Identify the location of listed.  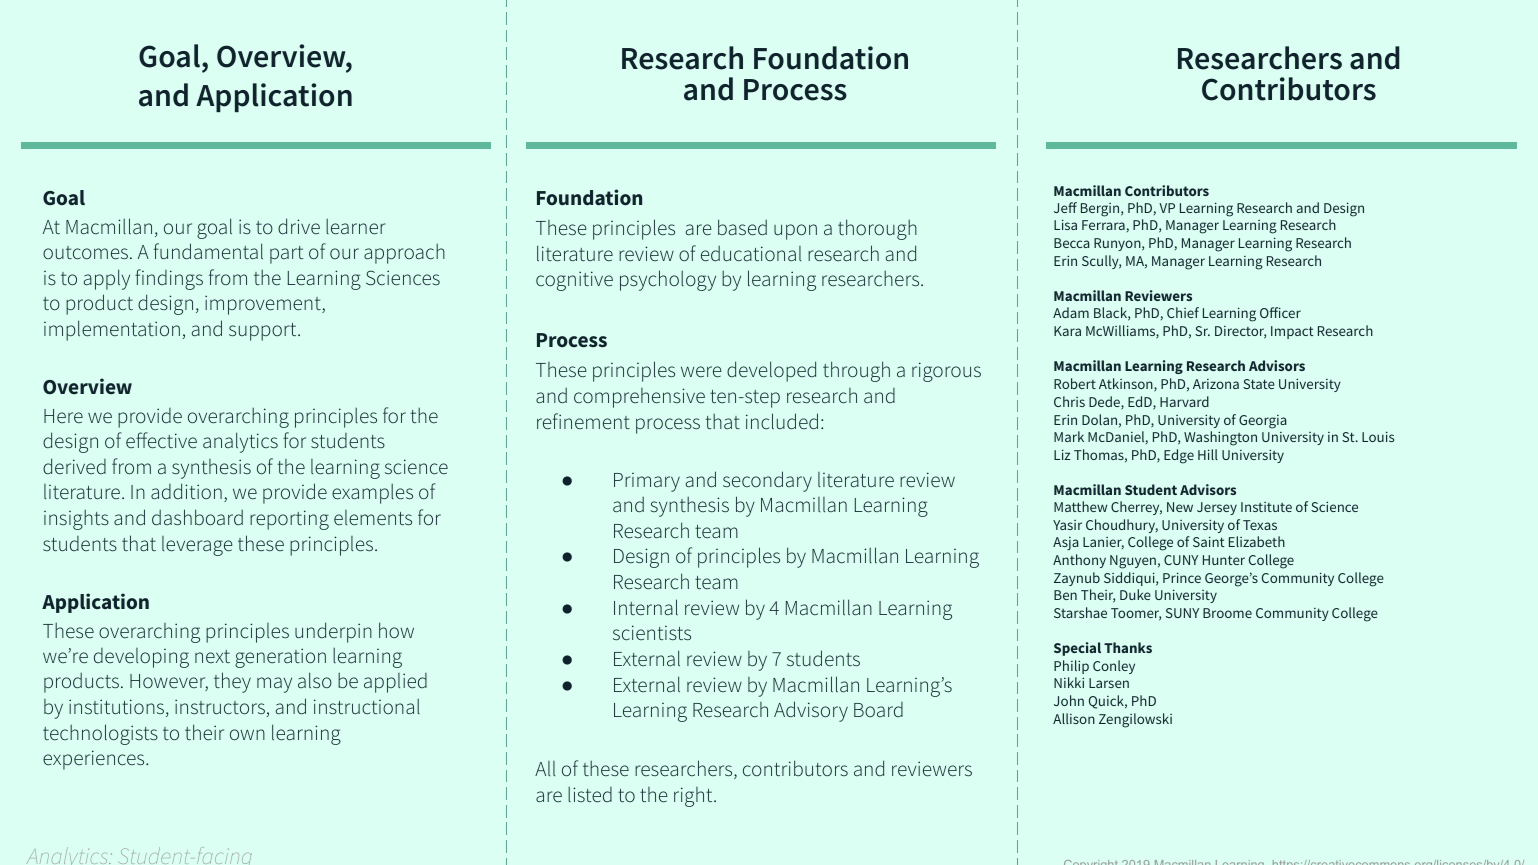
(590, 794).
